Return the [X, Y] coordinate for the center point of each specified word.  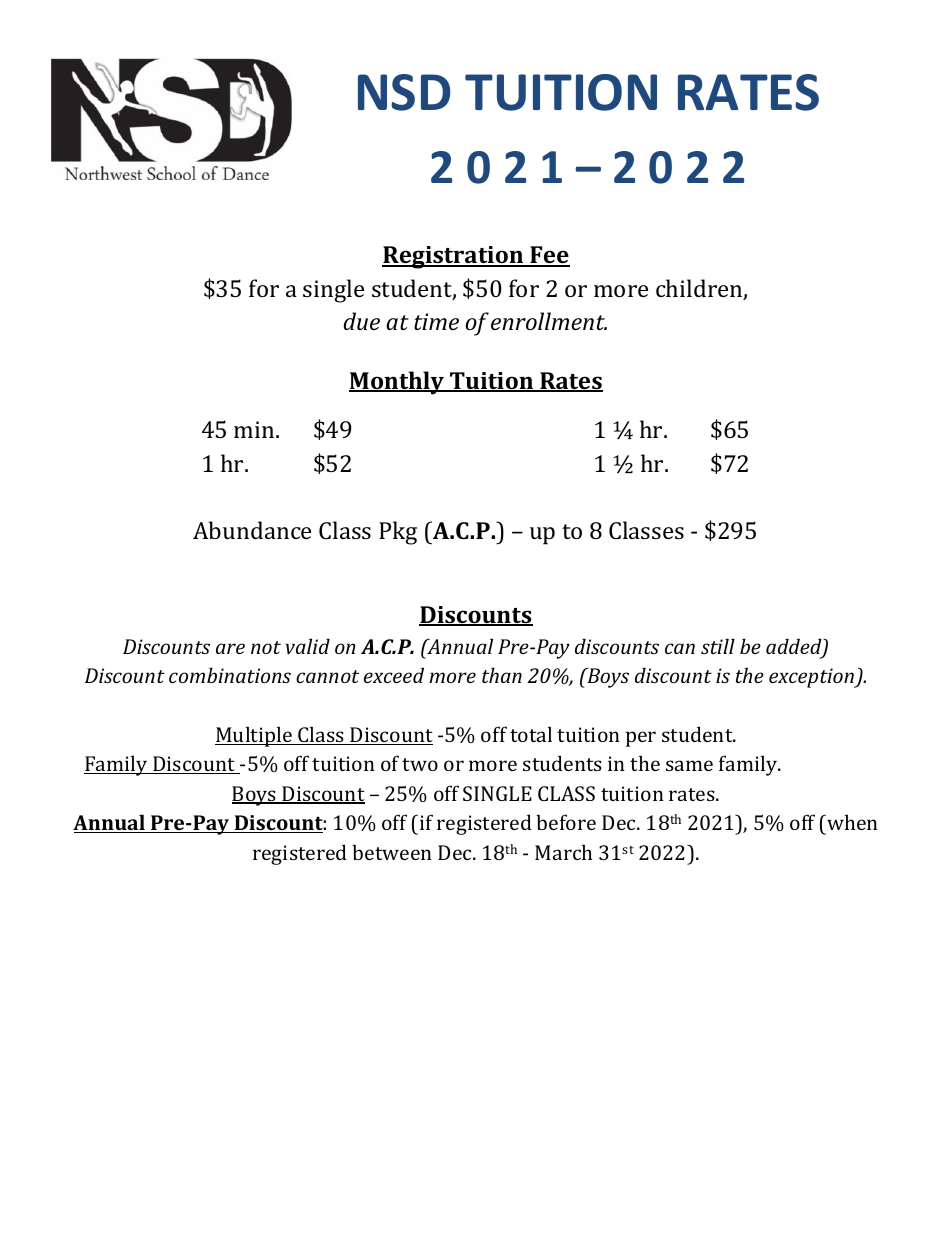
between [392, 852]
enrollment [549, 321]
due [361, 321]
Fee [549, 256]
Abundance [252, 530]
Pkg [398, 533]
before [566, 822]
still [718, 646]
